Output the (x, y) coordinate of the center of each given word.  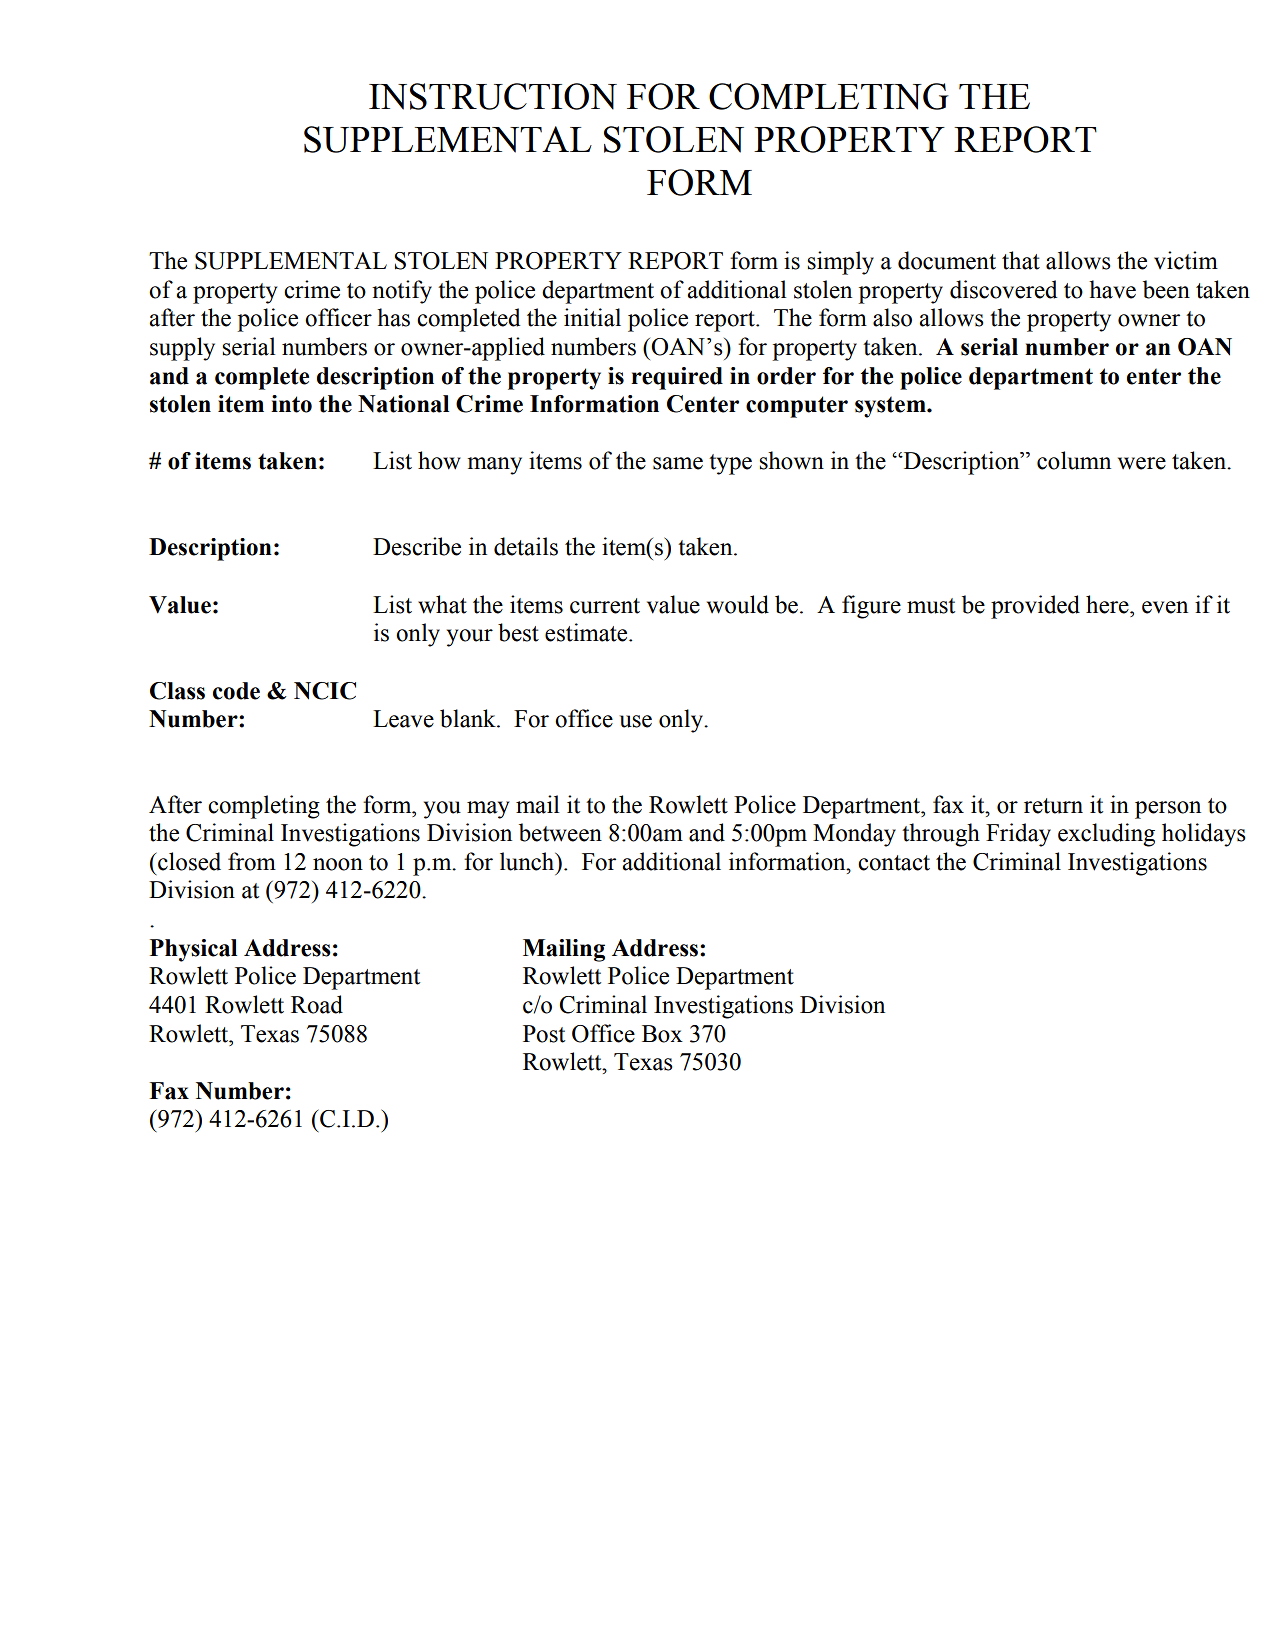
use (635, 721)
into (291, 404)
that (1021, 260)
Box (662, 1034)
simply (840, 263)
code (236, 691)
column (1074, 460)
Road (317, 1004)
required (677, 378)
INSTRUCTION (493, 96)
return (1053, 806)
